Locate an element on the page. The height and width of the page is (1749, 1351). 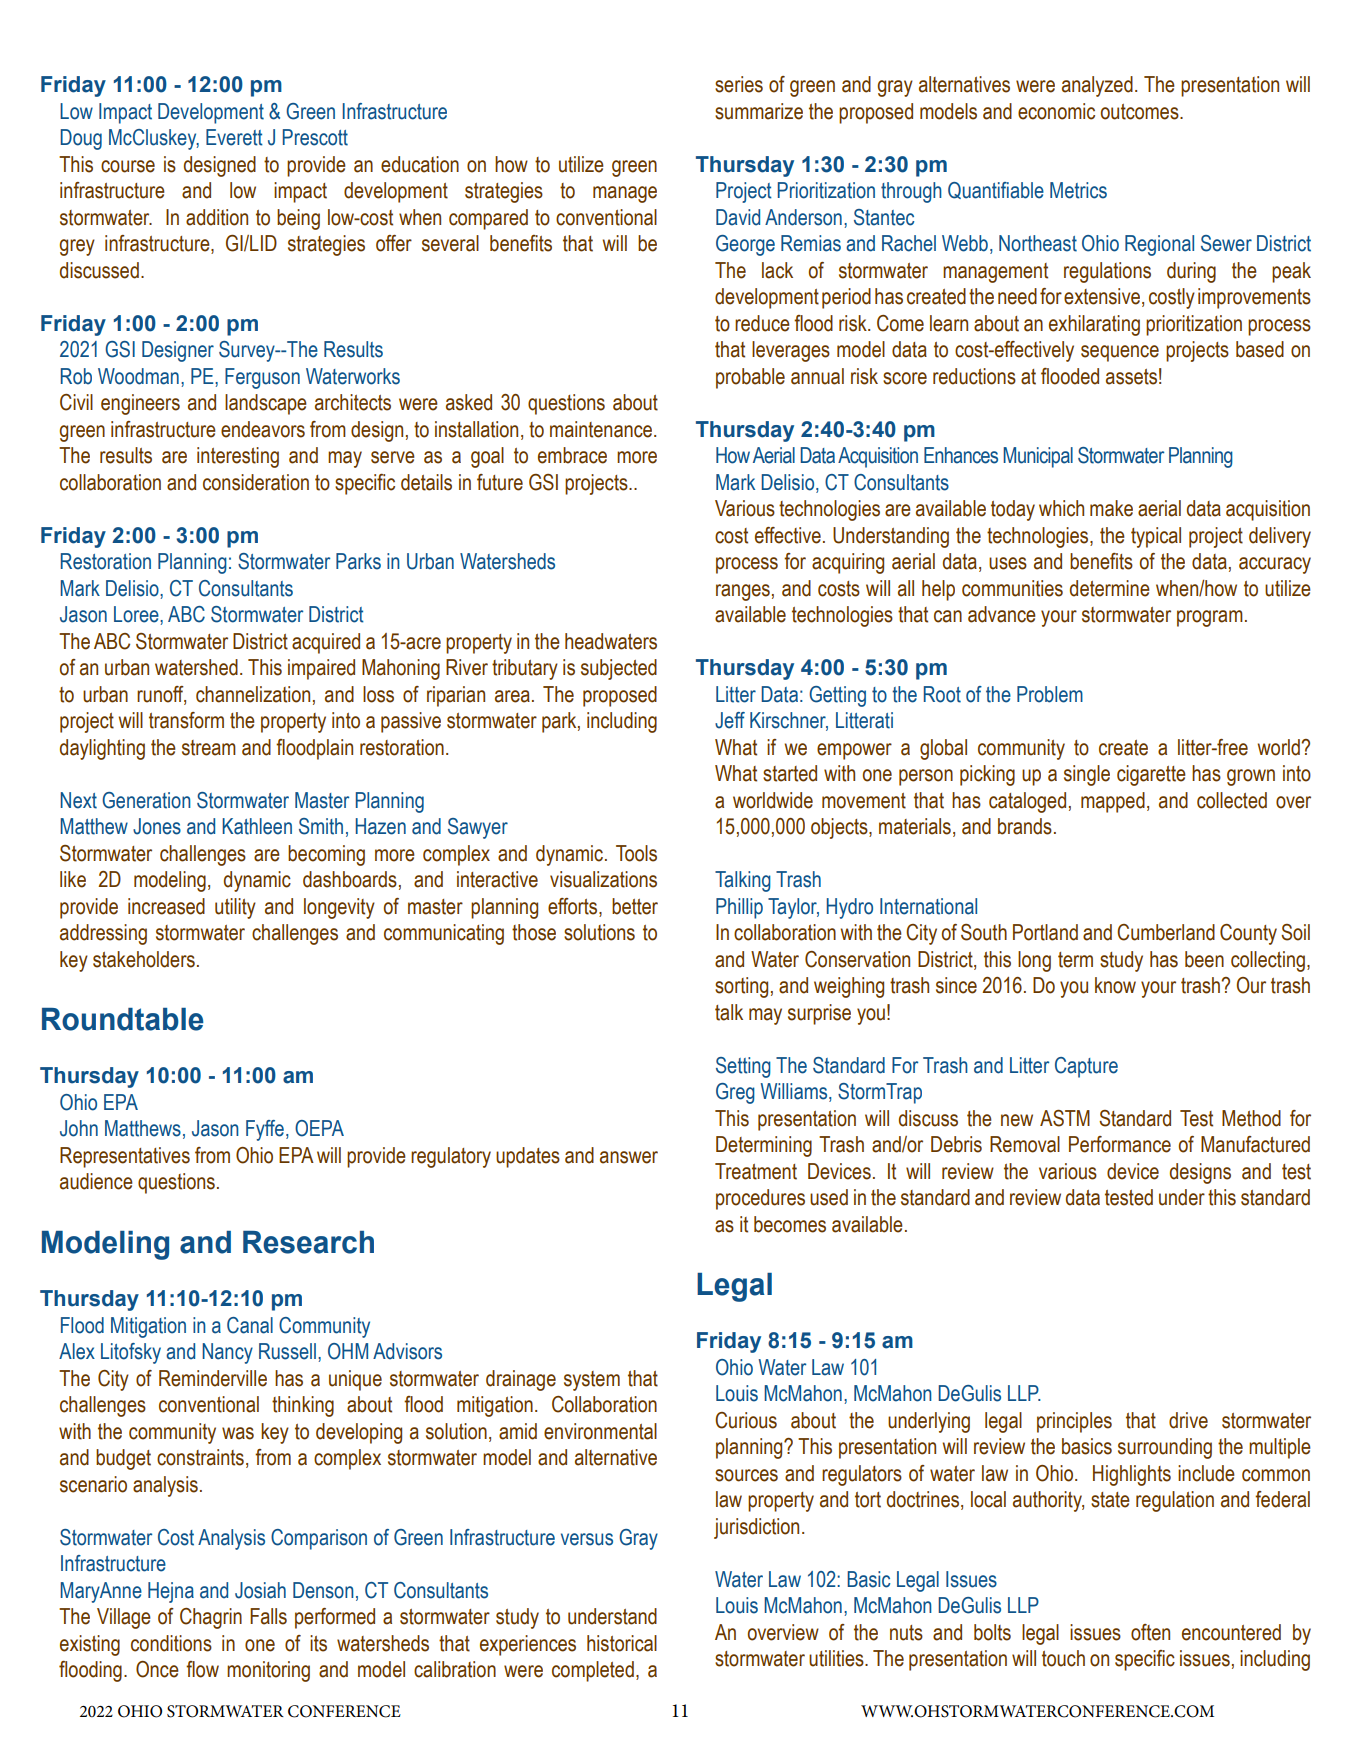
endeavors is located at coordinates (263, 429).
